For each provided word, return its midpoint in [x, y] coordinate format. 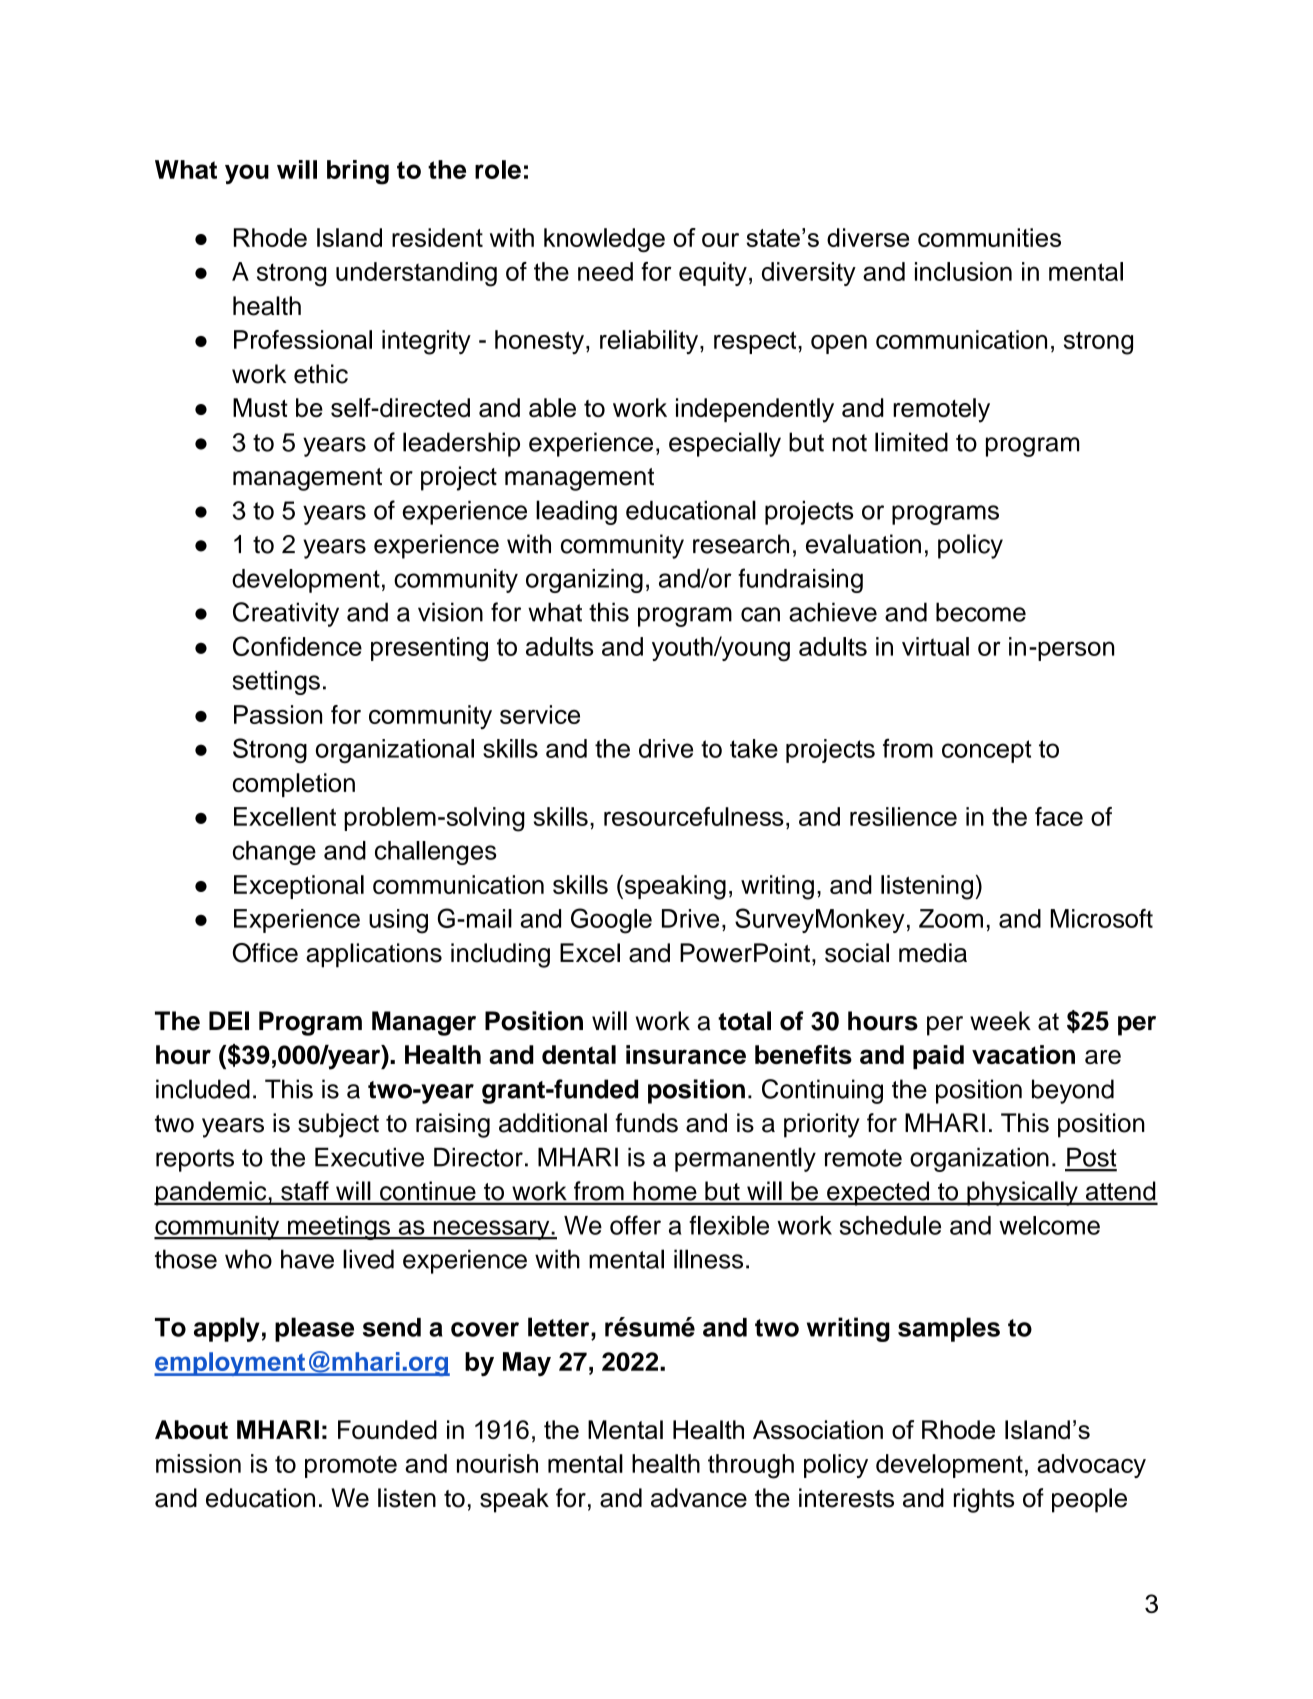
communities [989, 237]
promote [351, 1466]
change [274, 853]
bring [358, 172]
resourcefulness [694, 816]
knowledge [604, 240]
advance [699, 1498]
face [1059, 816]
